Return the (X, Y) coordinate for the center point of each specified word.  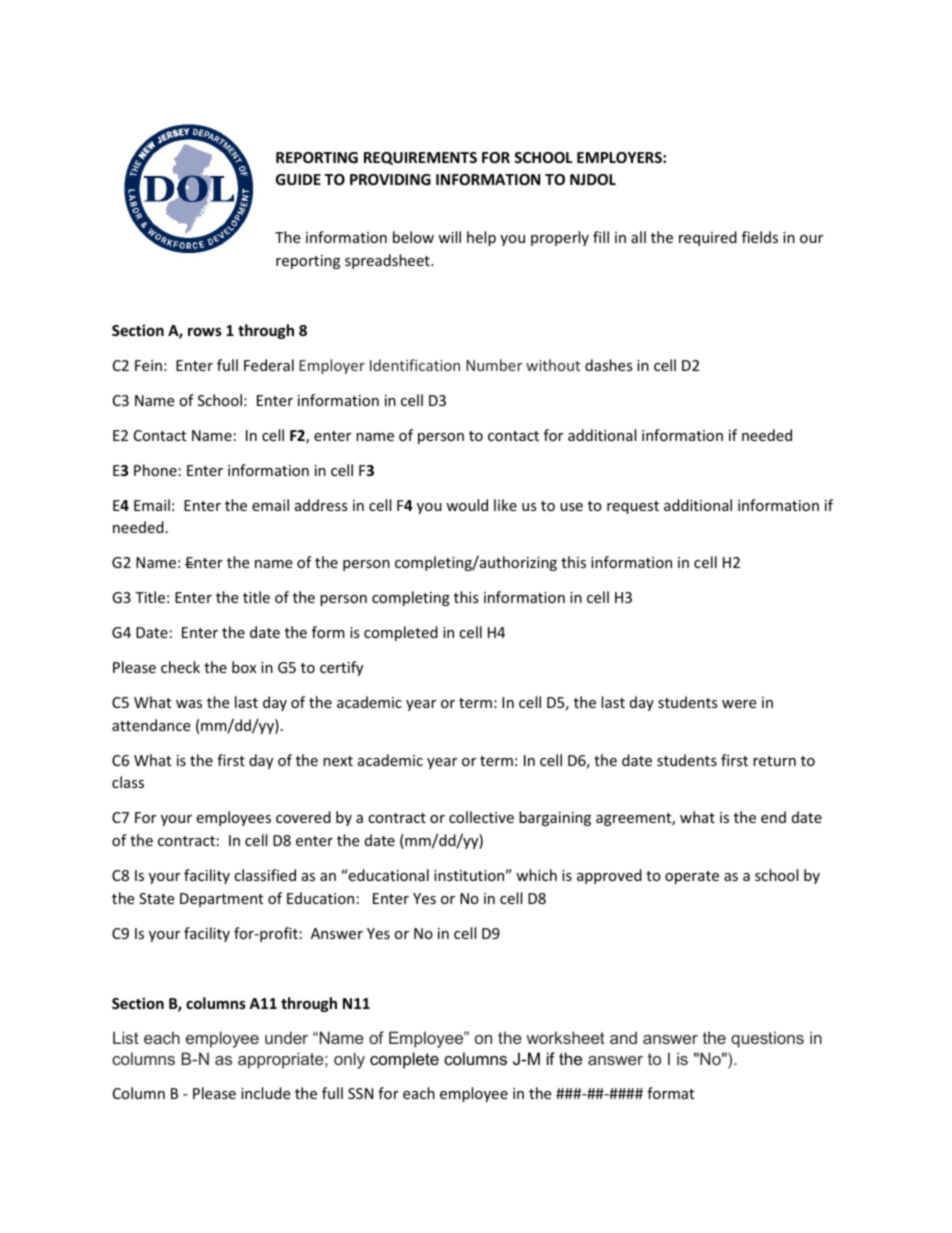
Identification (415, 365)
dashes (609, 365)
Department (221, 900)
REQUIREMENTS (420, 158)
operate (692, 877)
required (708, 238)
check (180, 667)
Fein (148, 365)
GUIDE (298, 179)
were (739, 704)
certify (341, 668)
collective (481, 817)
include (265, 1093)
